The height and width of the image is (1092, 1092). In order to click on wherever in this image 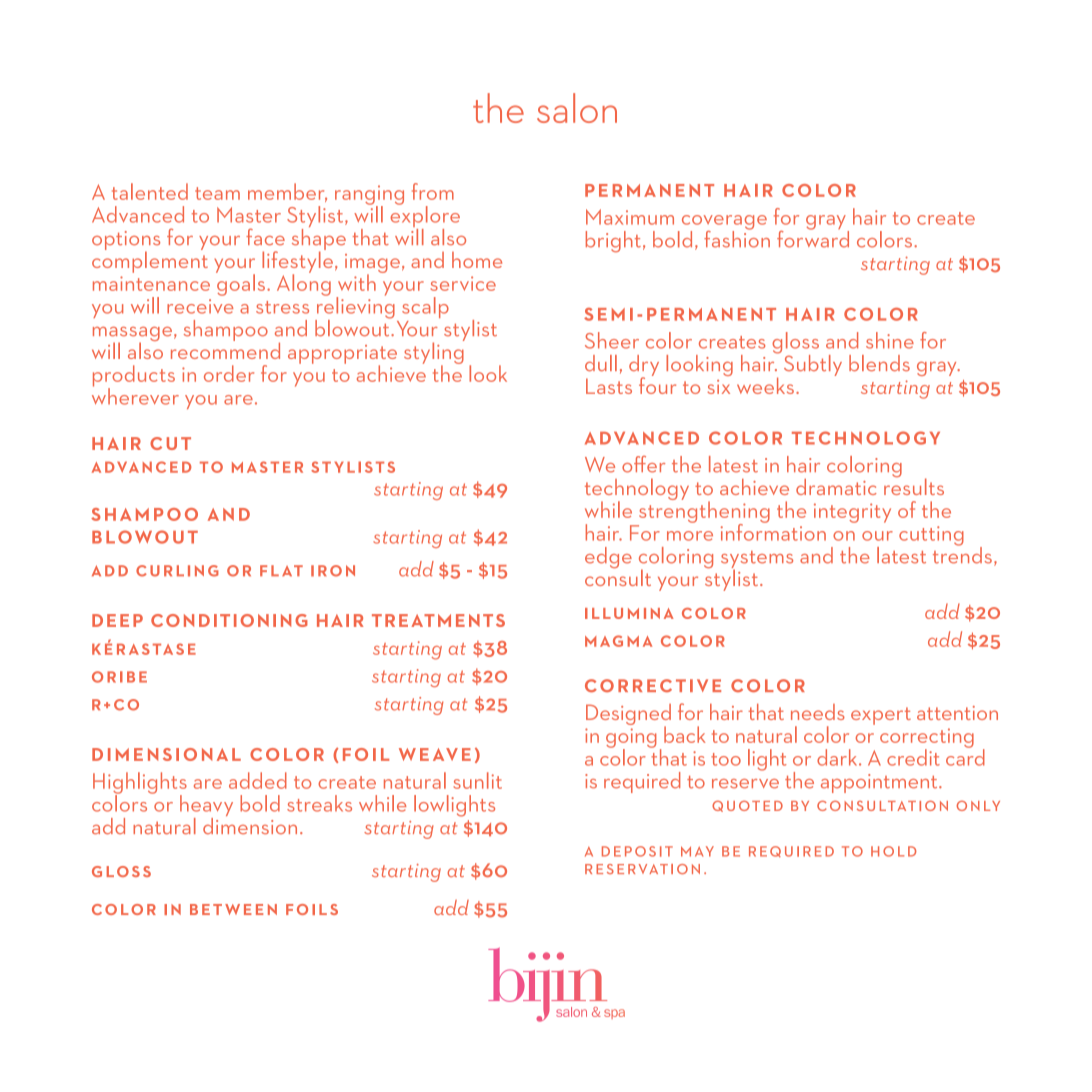, I will do `click(135, 395)`.
